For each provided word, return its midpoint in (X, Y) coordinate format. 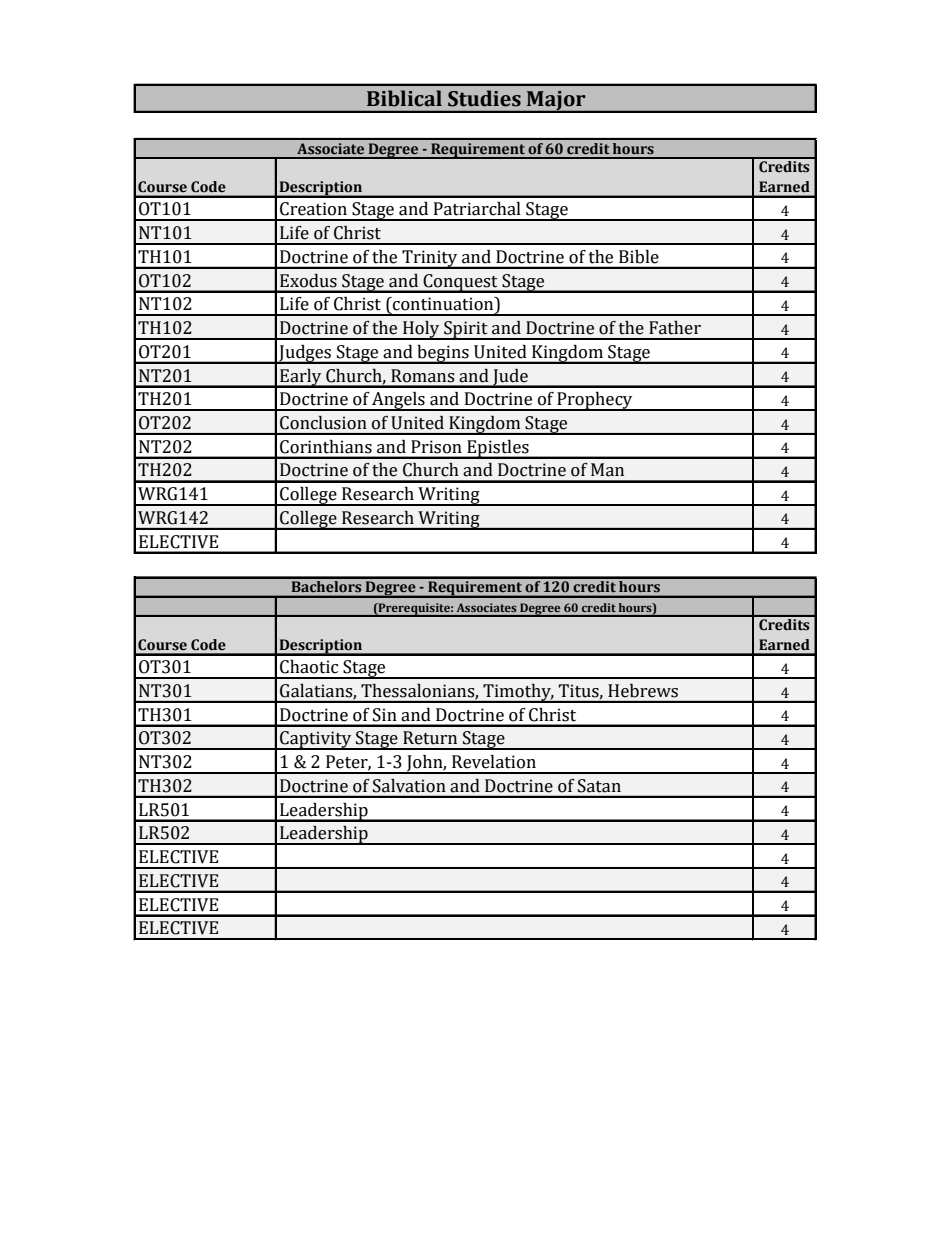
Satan (599, 786)
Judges (305, 354)
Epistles (498, 449)
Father (675, 328)
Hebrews (643, 691)
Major (556, 102)
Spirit (466, 330)
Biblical (404, 98)
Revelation (494, 762)
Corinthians (326, 447)
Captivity (316, 740)
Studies (484, 98)
